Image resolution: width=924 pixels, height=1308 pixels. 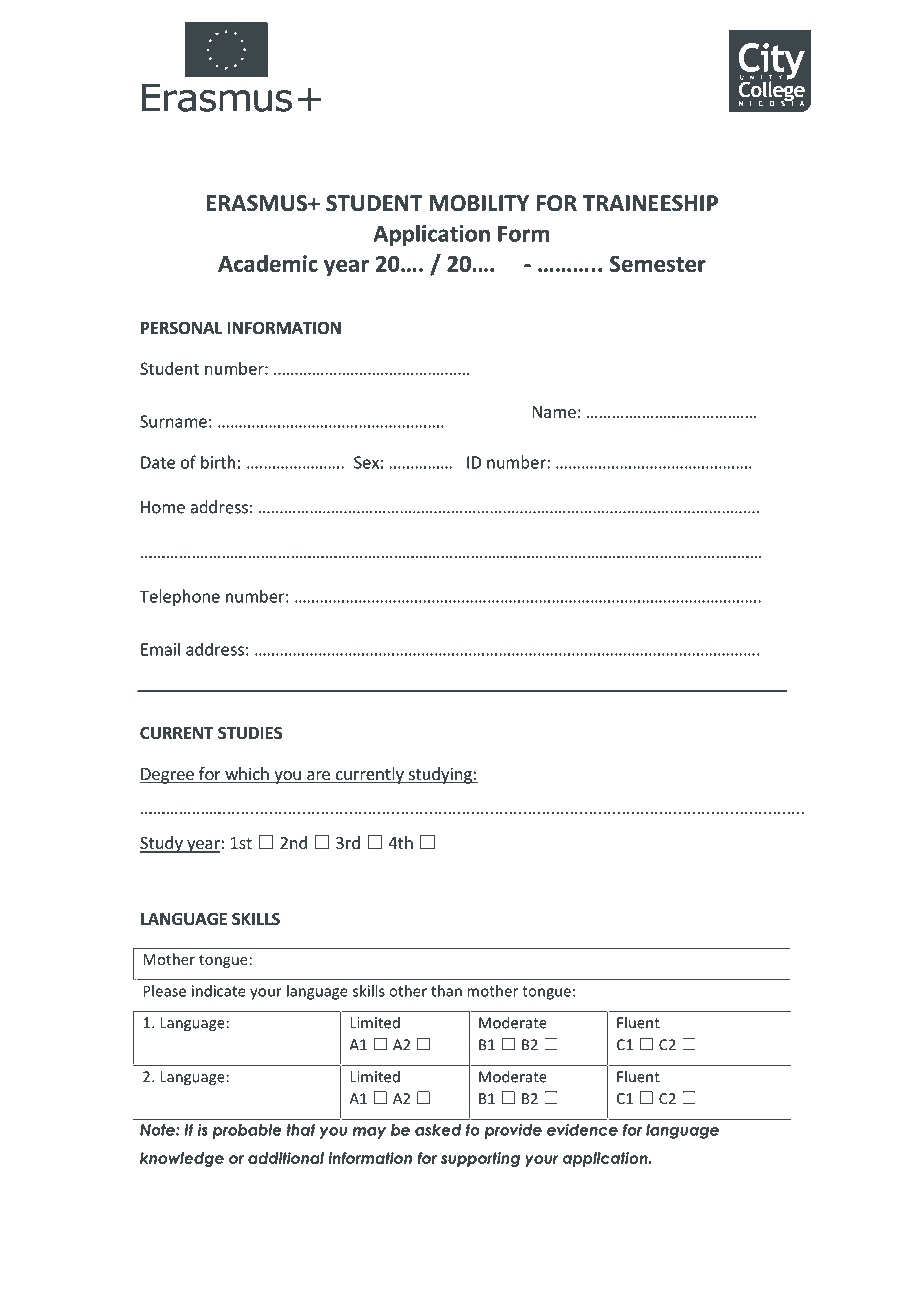 I want to click on are, so click(x=318, y=777).
